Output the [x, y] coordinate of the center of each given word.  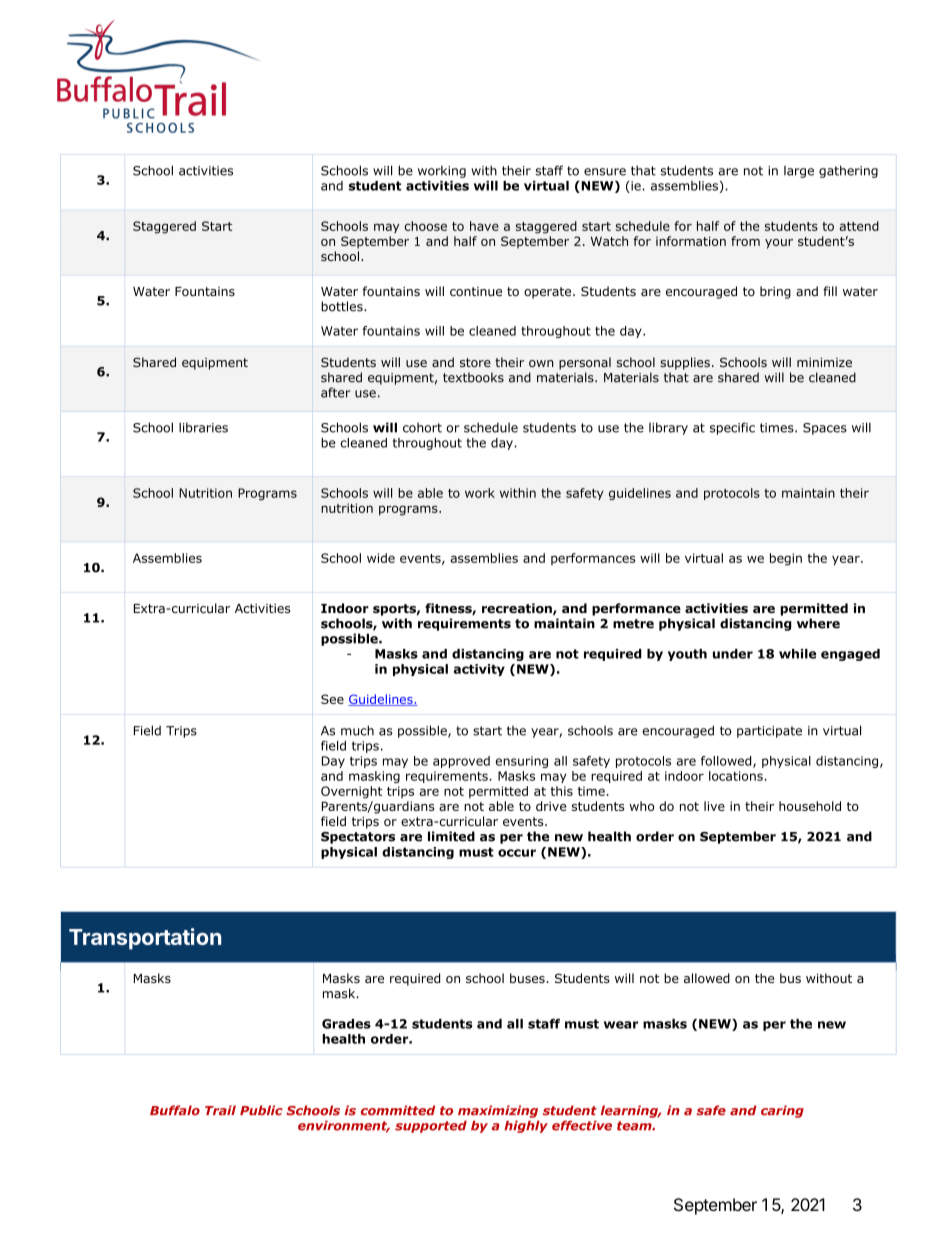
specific [732, 428]
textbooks [473, 377]
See [332, 699]
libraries [203, 427]
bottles [343, 306]
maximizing [498, 1111]
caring [782, 1111]
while [797, 654]
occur [517, 853]
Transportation [145, 939]
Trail [220, 1110]
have [484, 226]
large [799, 172]
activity [479, 670]
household [810, 806]
